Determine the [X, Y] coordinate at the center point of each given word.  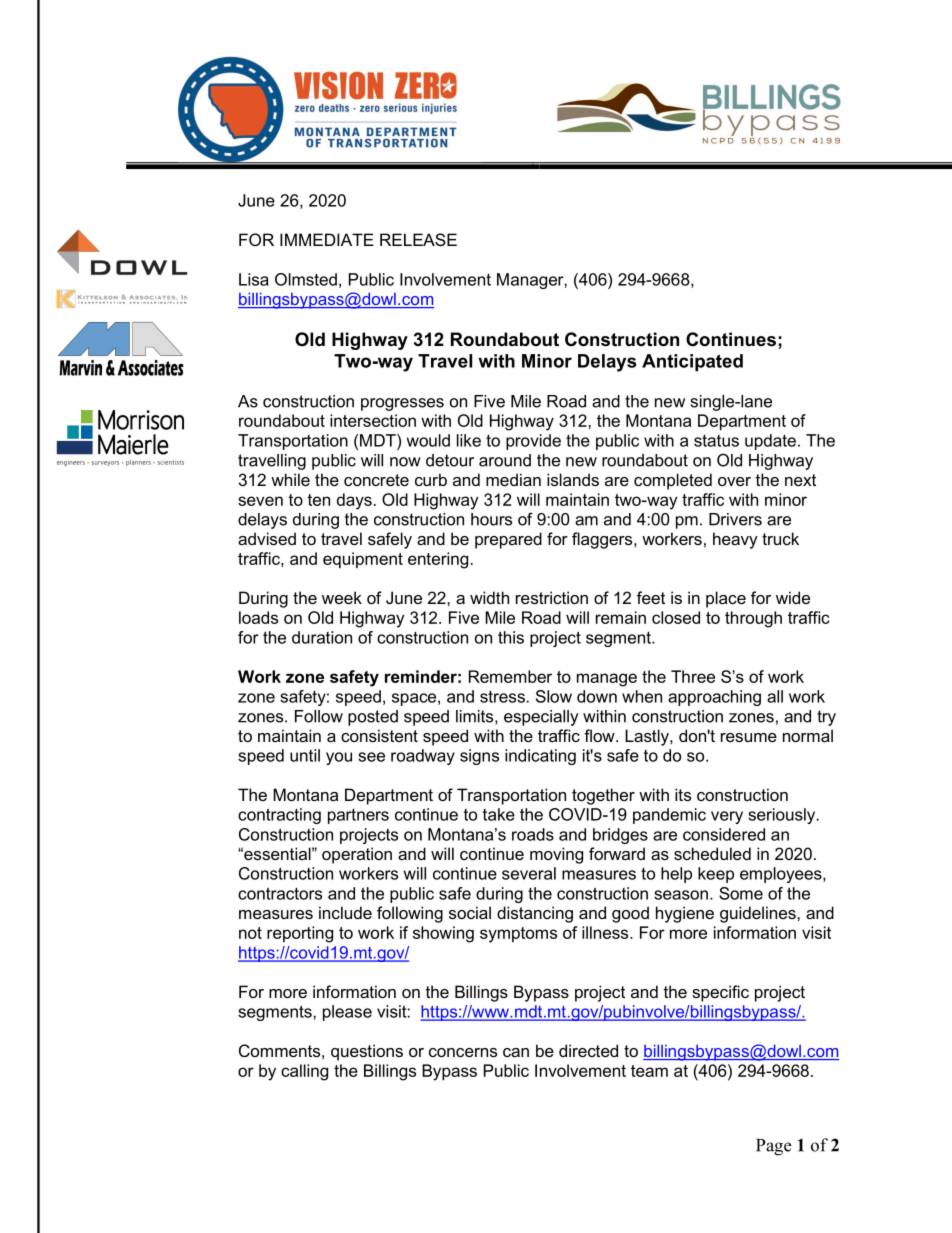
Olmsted [306, 279]
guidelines [759, 914]
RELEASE [418, 239]
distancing [535, 914]
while [290, 479]
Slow [554, 696]
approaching [714, 698]
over [734, 481]
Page [773, 1147]
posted [373, 718]
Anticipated [692, 362]
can [516, 1052]
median [513, 479]
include [345, 912]
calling [304, 1072]
